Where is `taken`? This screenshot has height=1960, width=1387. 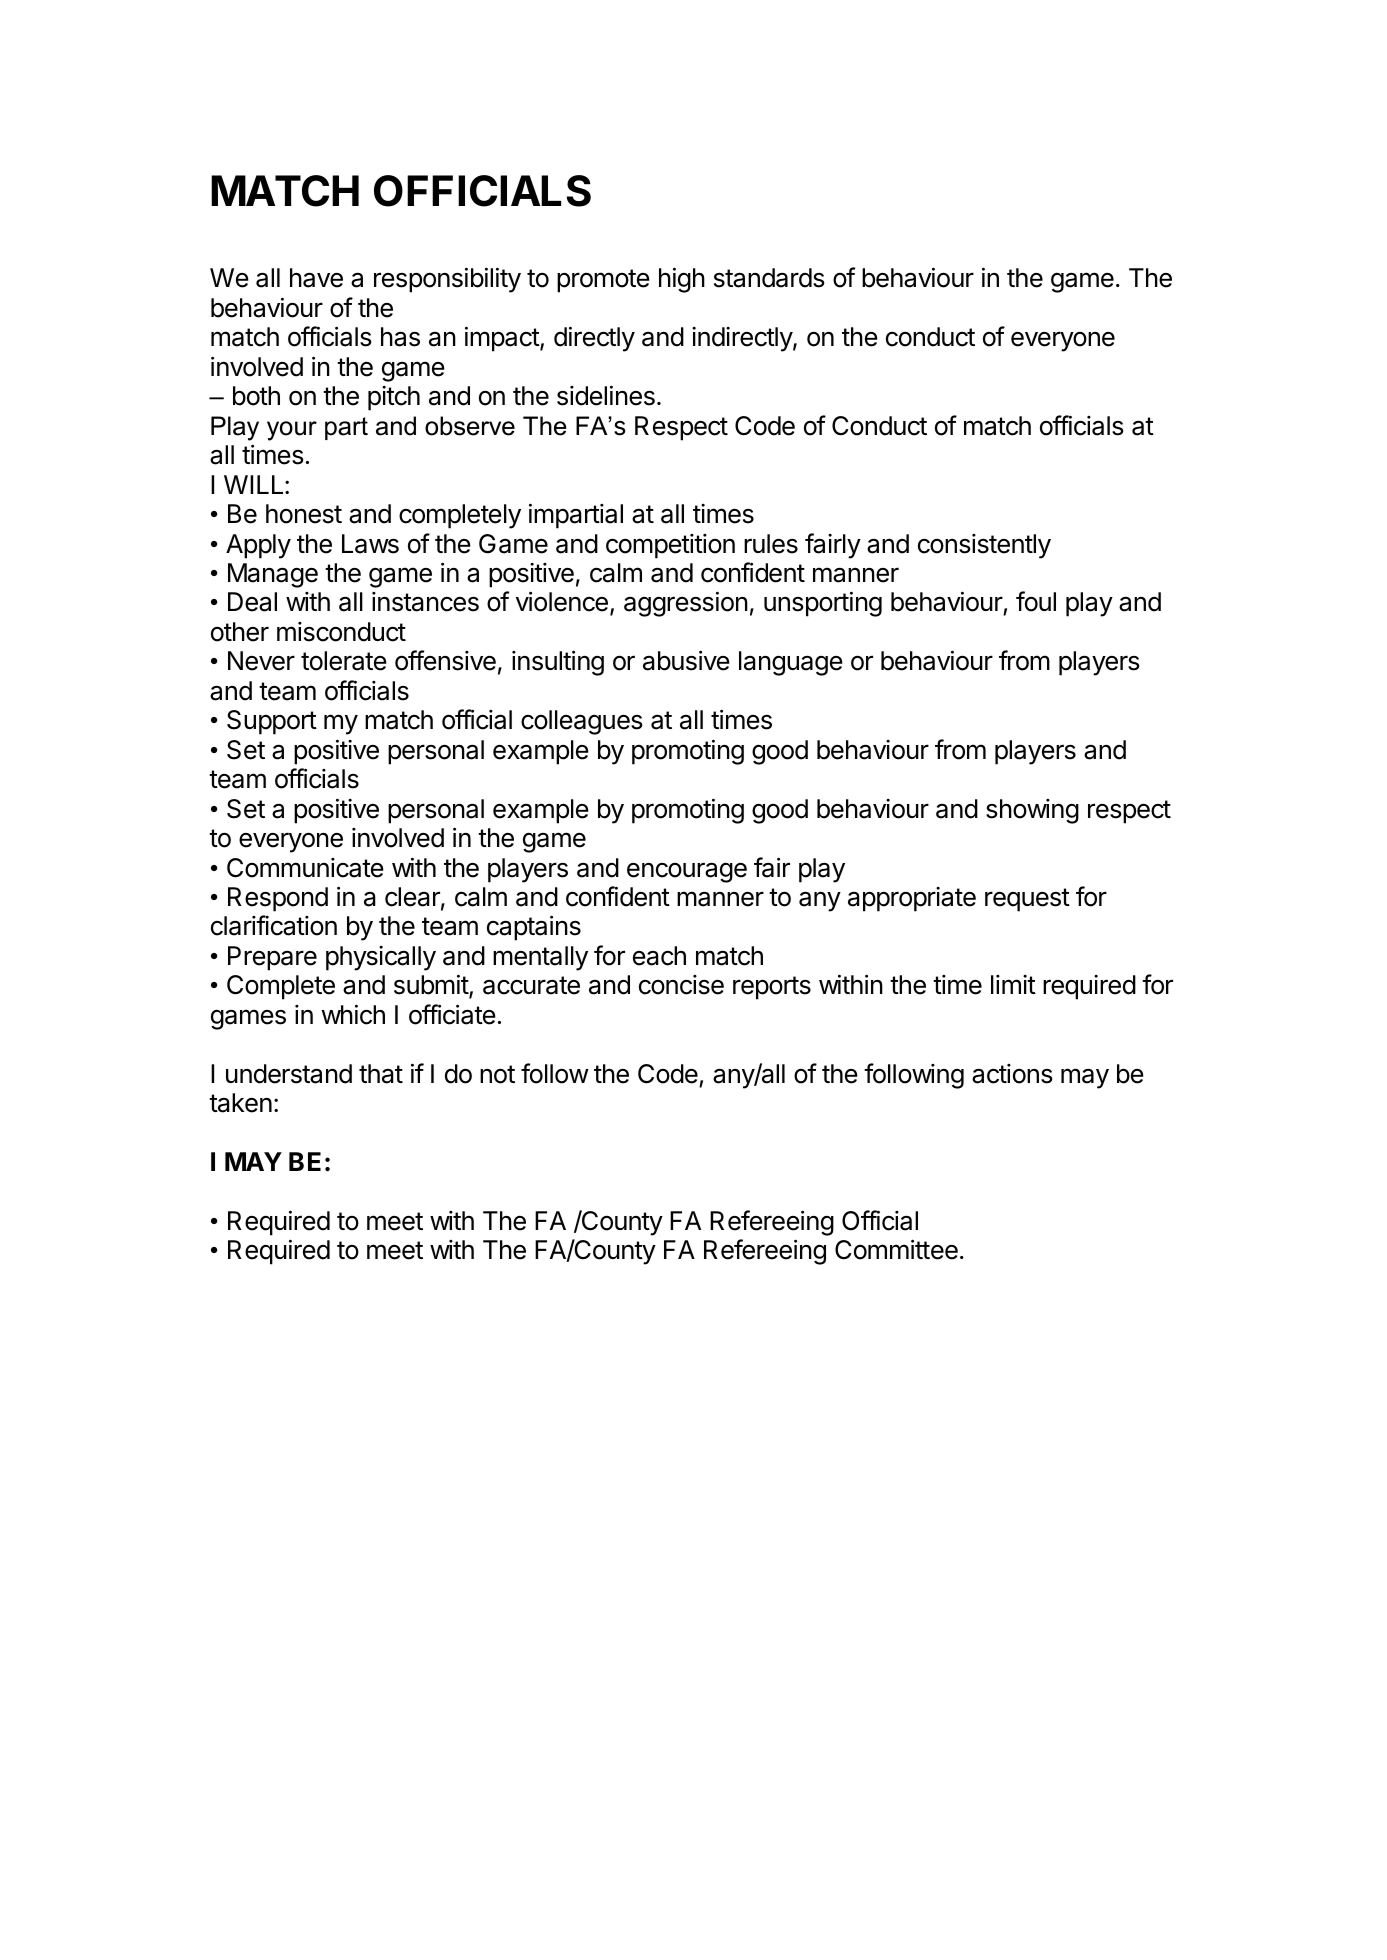
taken is located at coordinates (240, 1103).
